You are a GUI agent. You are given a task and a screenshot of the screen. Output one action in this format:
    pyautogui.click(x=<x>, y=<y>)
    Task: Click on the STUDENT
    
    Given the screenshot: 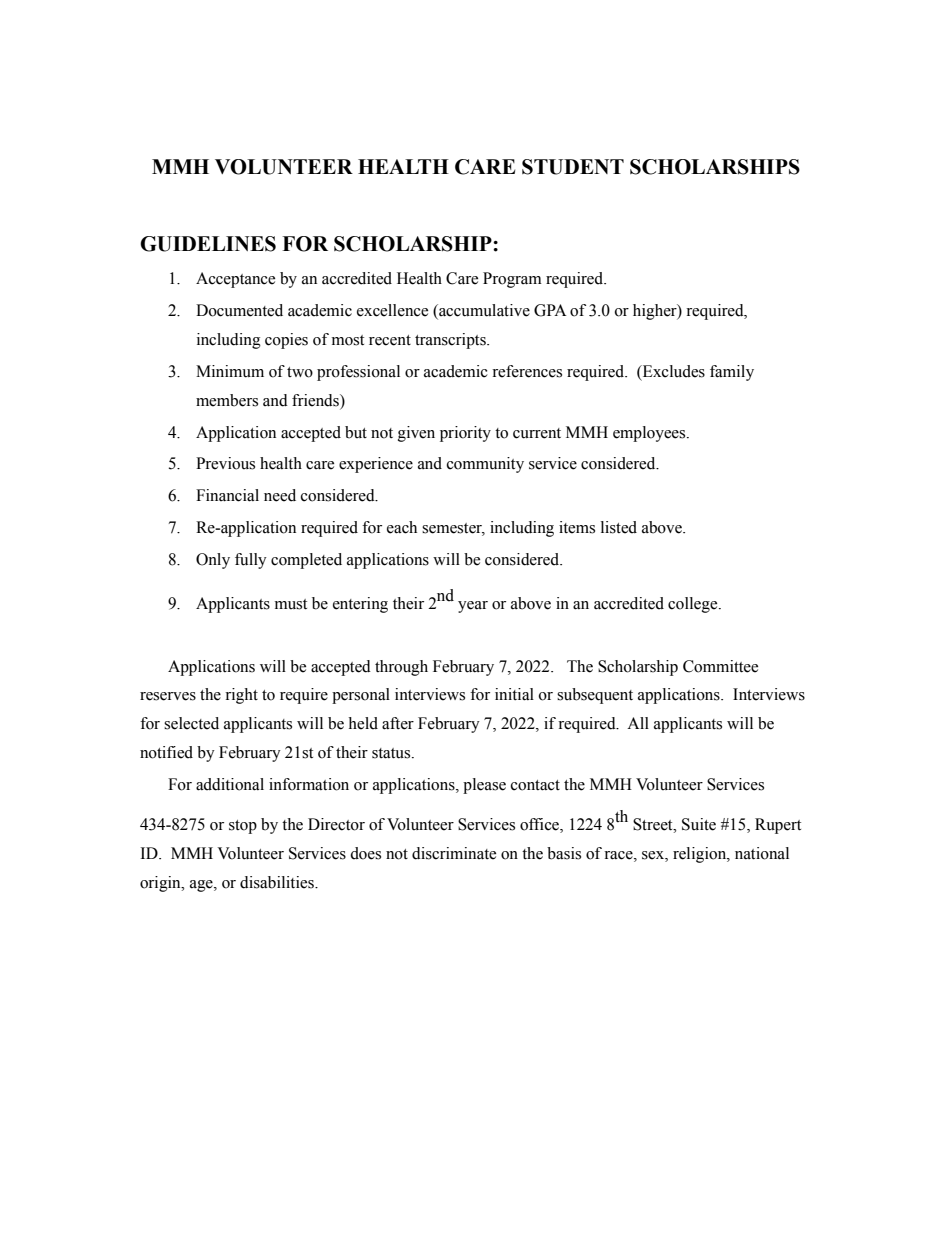 What is the action you would take?
    pyautogui.click(x=573, y=167)
